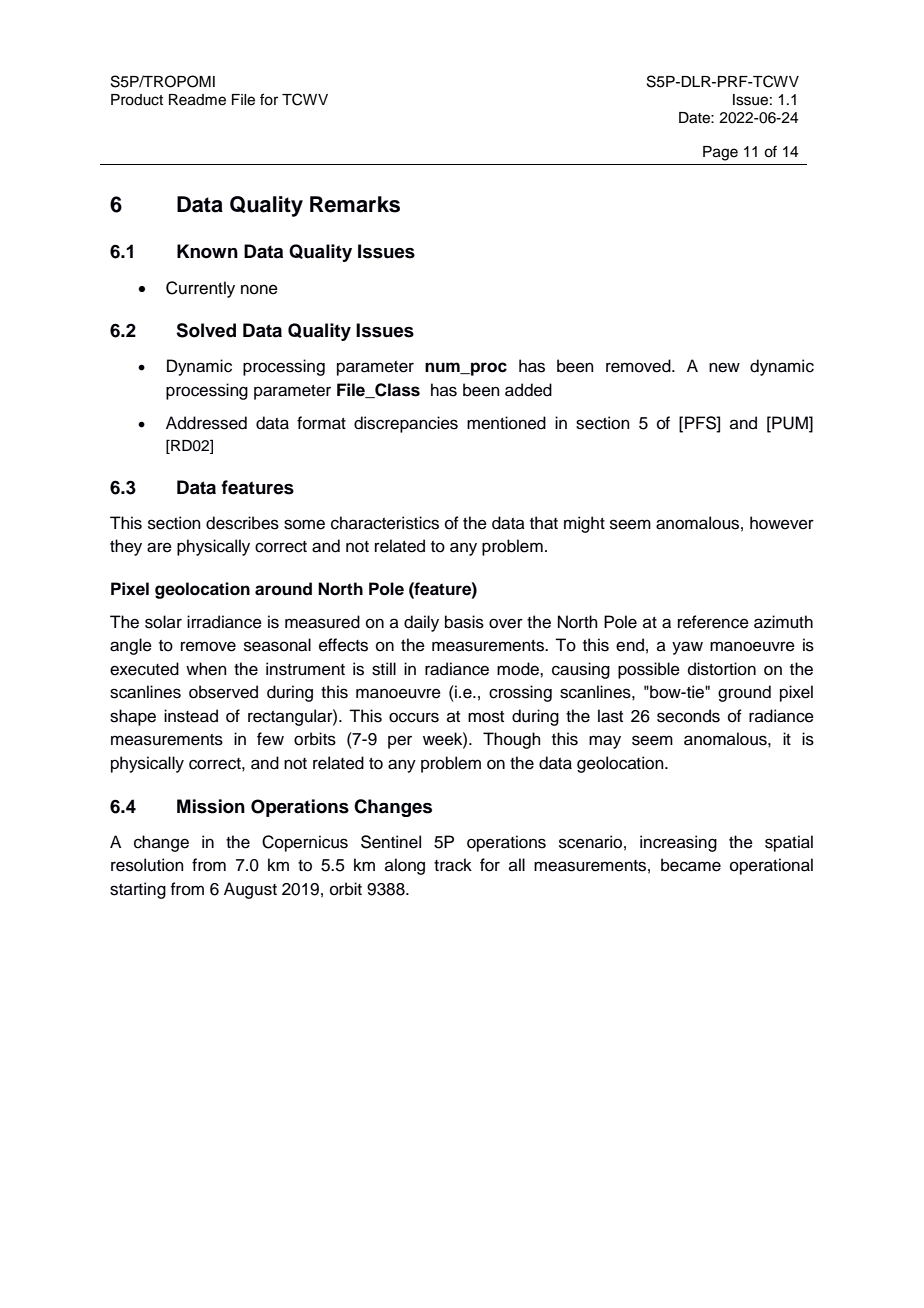 This image has height=1308, width=924. Describe the element at coordinates (782, 523) in the image. I see `however` at that location.
